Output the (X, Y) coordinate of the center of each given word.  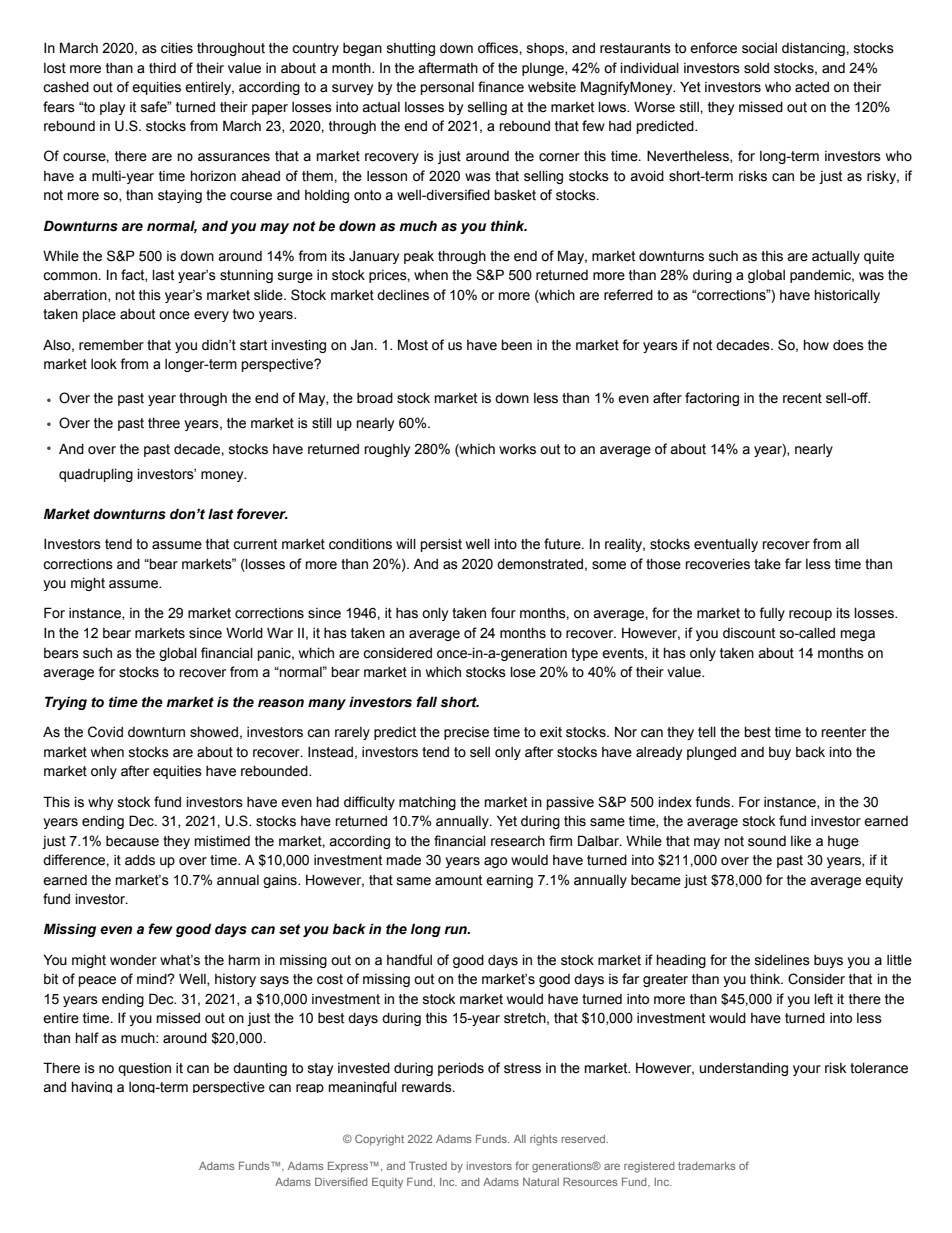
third (162, 67)
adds (140, 860)
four (503, 612)
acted (812, 87)
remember (111, 345)
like (801, 841)
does (848, 345)
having (92, 1087)
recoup (810, 615)
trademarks (706, 1166)
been (516, 345)
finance (501, 87)
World (244, 633)
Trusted (428, 1165)
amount (458, 880)
